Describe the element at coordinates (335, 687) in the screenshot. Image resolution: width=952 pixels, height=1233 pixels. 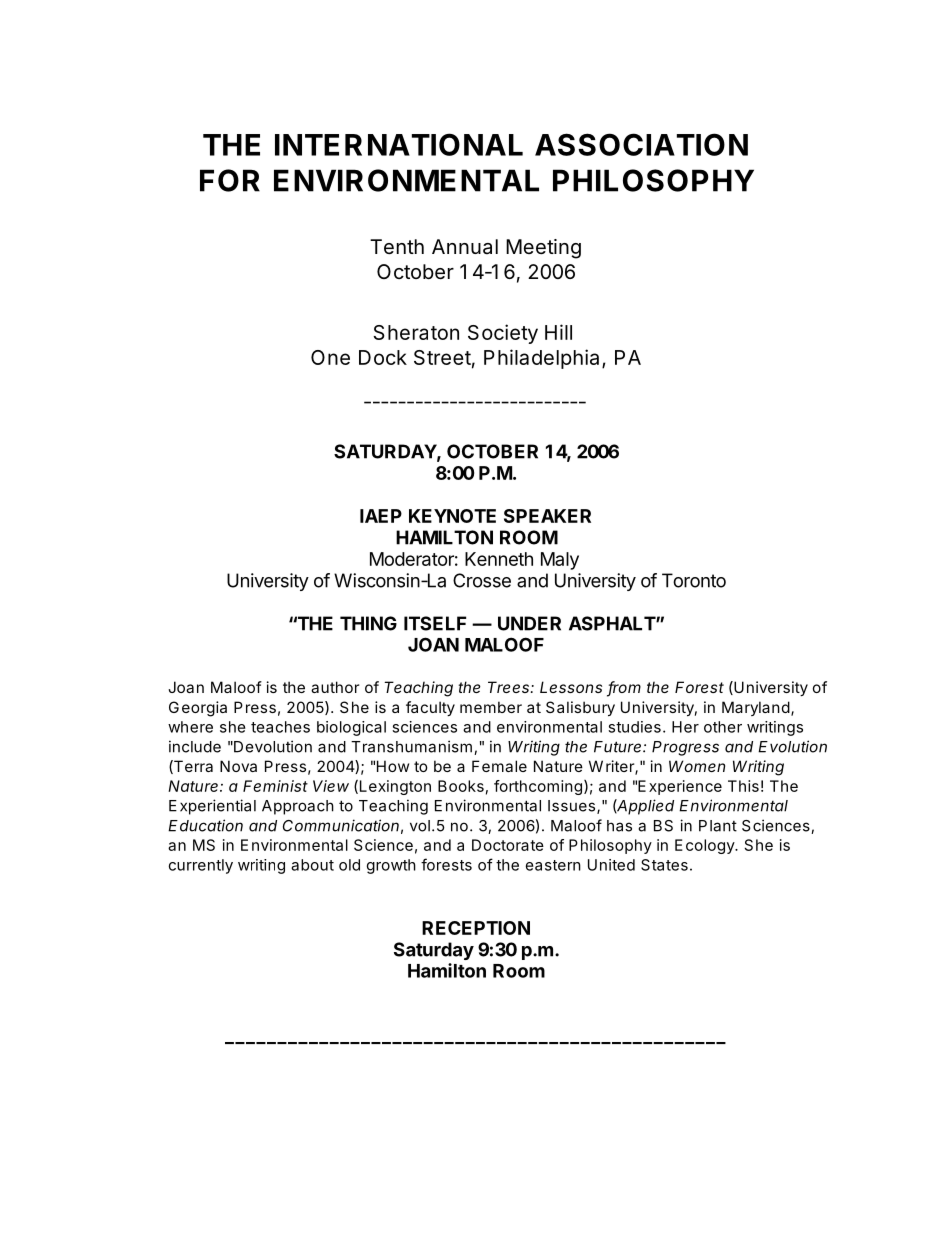
I see `author` at that location.
